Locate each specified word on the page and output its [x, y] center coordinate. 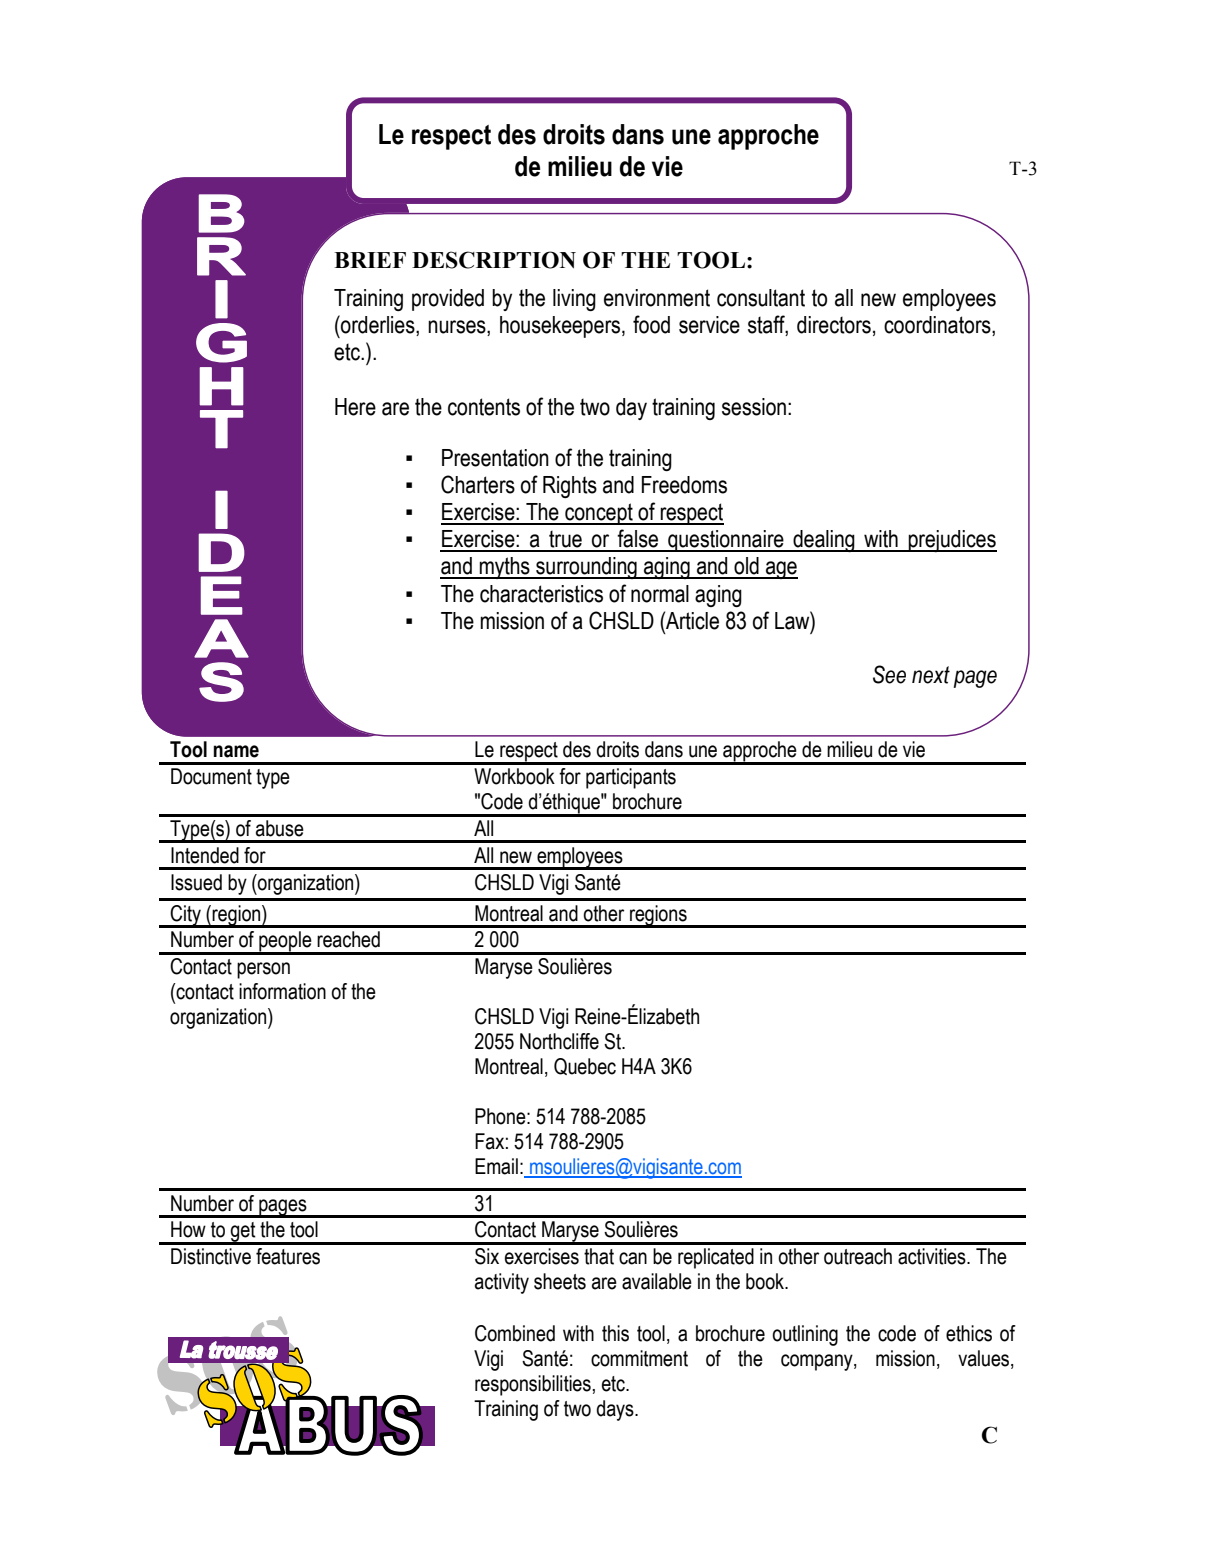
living [574, 300]
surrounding [586, 568]
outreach [858, 1256]
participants [631, 778]
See [889, 674]
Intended [205, 855]
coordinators [938, 326]
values [985, 1359]
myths [505, 568]
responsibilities [533, 1385]
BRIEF [370, 260]
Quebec [585, 1066]
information [282, 991]
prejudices [952, 541]
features [288, 1256]
